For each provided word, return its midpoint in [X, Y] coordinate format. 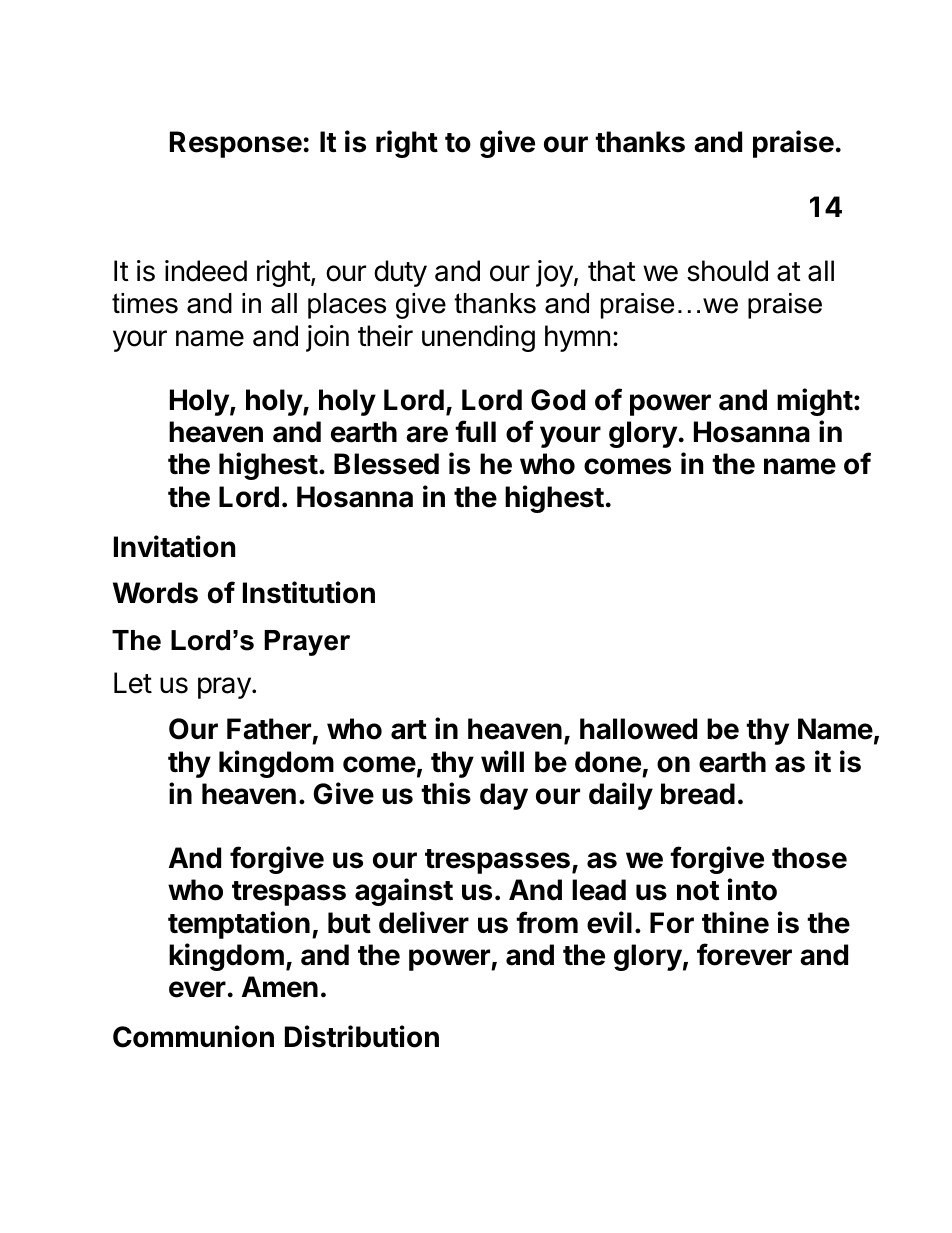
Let [133, 683]
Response [236, 144]
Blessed [386, 464]
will [502, 761]
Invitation [174, 546]
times [145, 303]
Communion [193, 1036]
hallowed [638, 729]
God [558, 400]
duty [400, 273]
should [727, 271]
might [815, 402]
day [504, 796]
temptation [239, 925]
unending [478, 338]
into [752, 889]
